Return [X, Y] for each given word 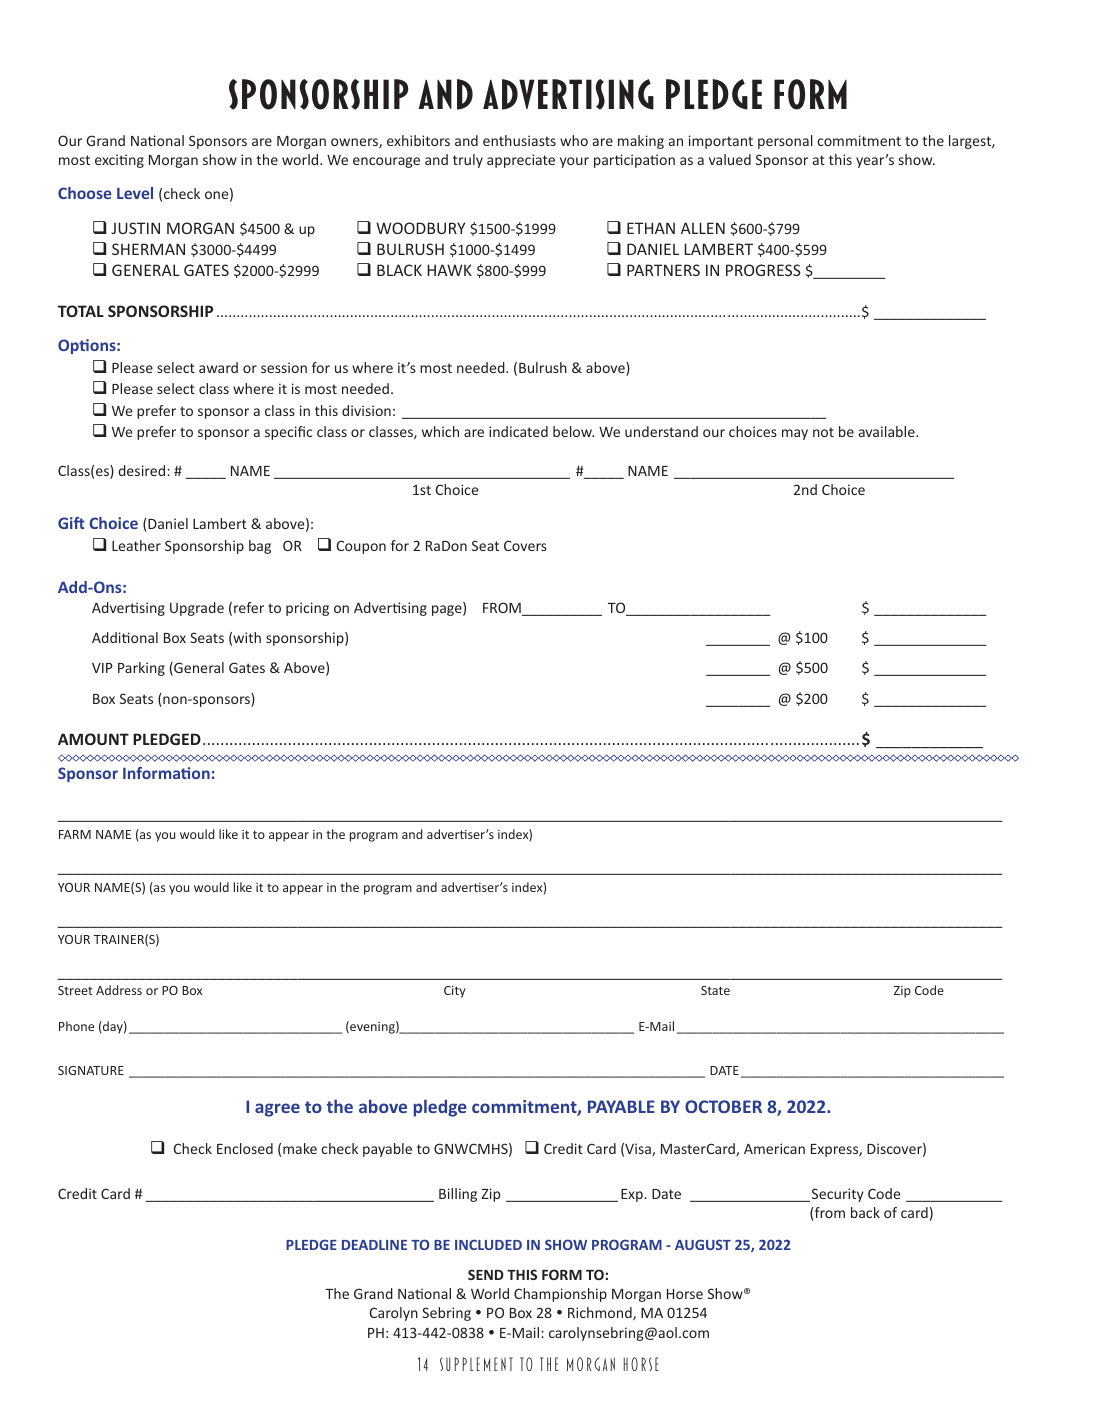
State [715, 990]
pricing [307, 609]
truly [468, 161]
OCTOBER [723, 1106]
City [455, 992]
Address [119, 990]
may [795, 434]
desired [143, 470]
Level [135, 193]
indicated [518, 431]
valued [730, 159]
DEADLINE [374, 1245]
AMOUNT [93, 739]
